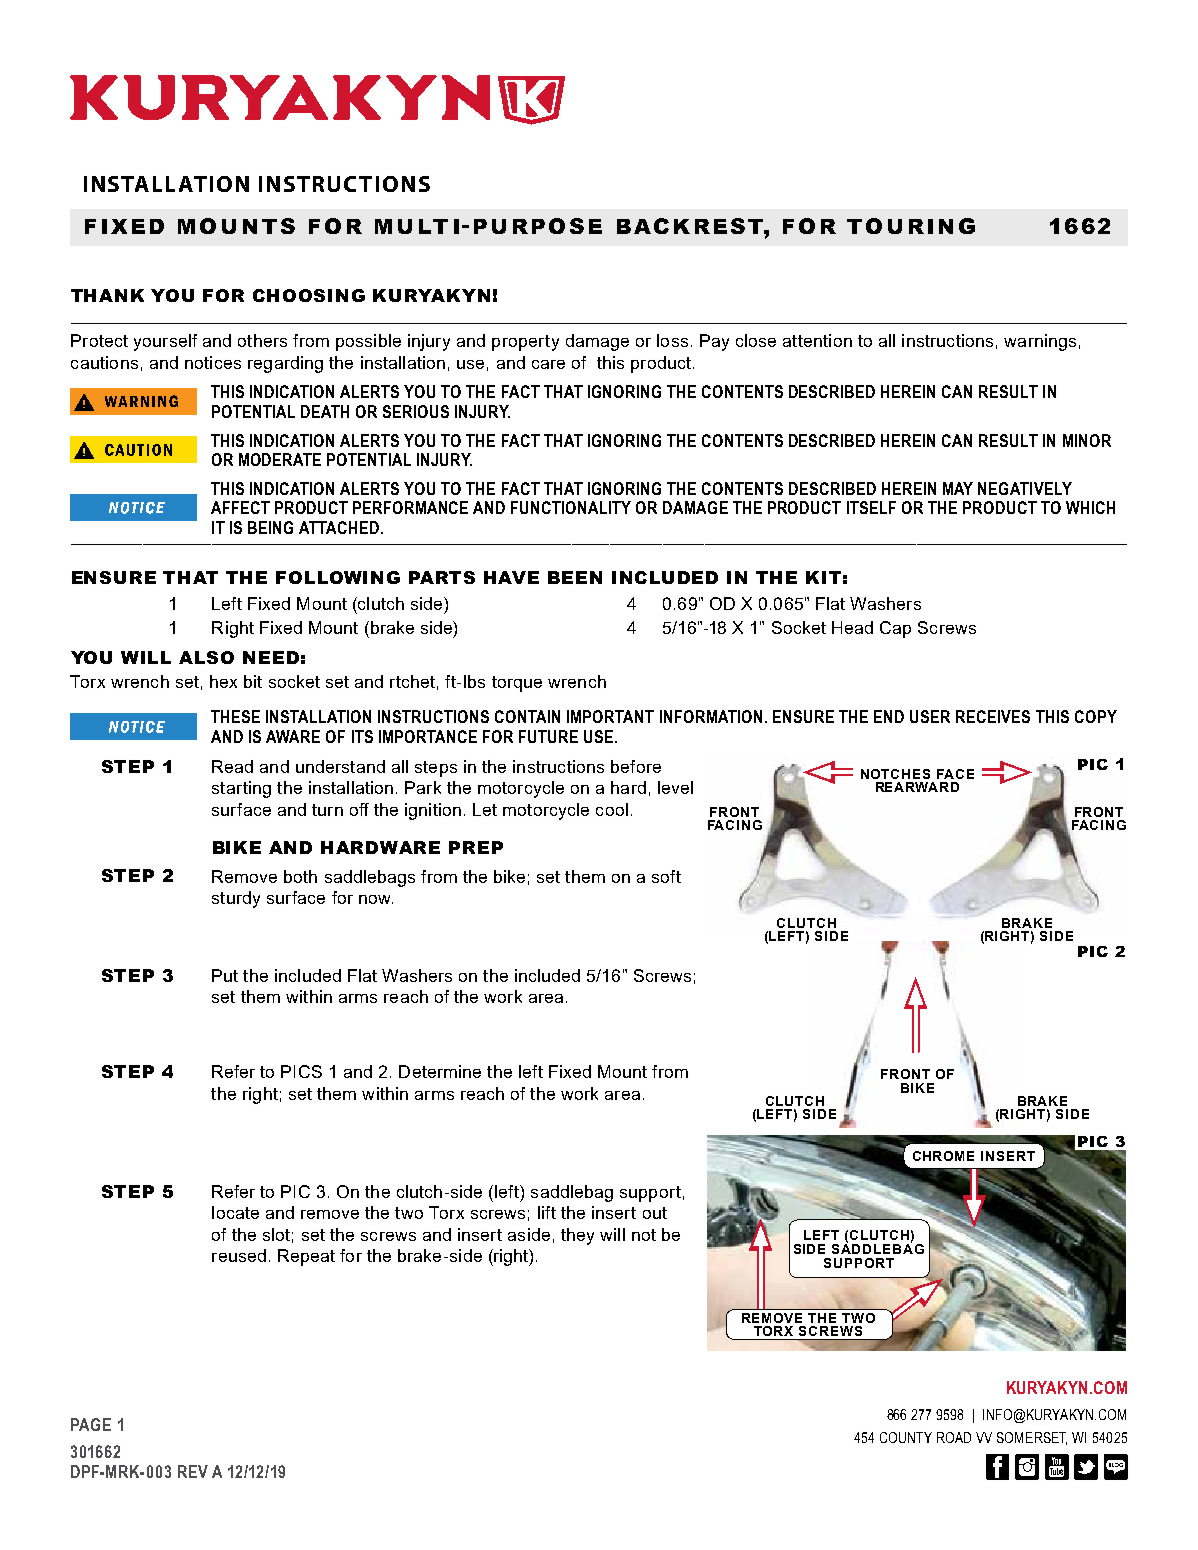 This screenshot has height=1550, width=1198. Describe the element at coordinates (193, 1471) in the screenshot. I see `REV` at that location.
